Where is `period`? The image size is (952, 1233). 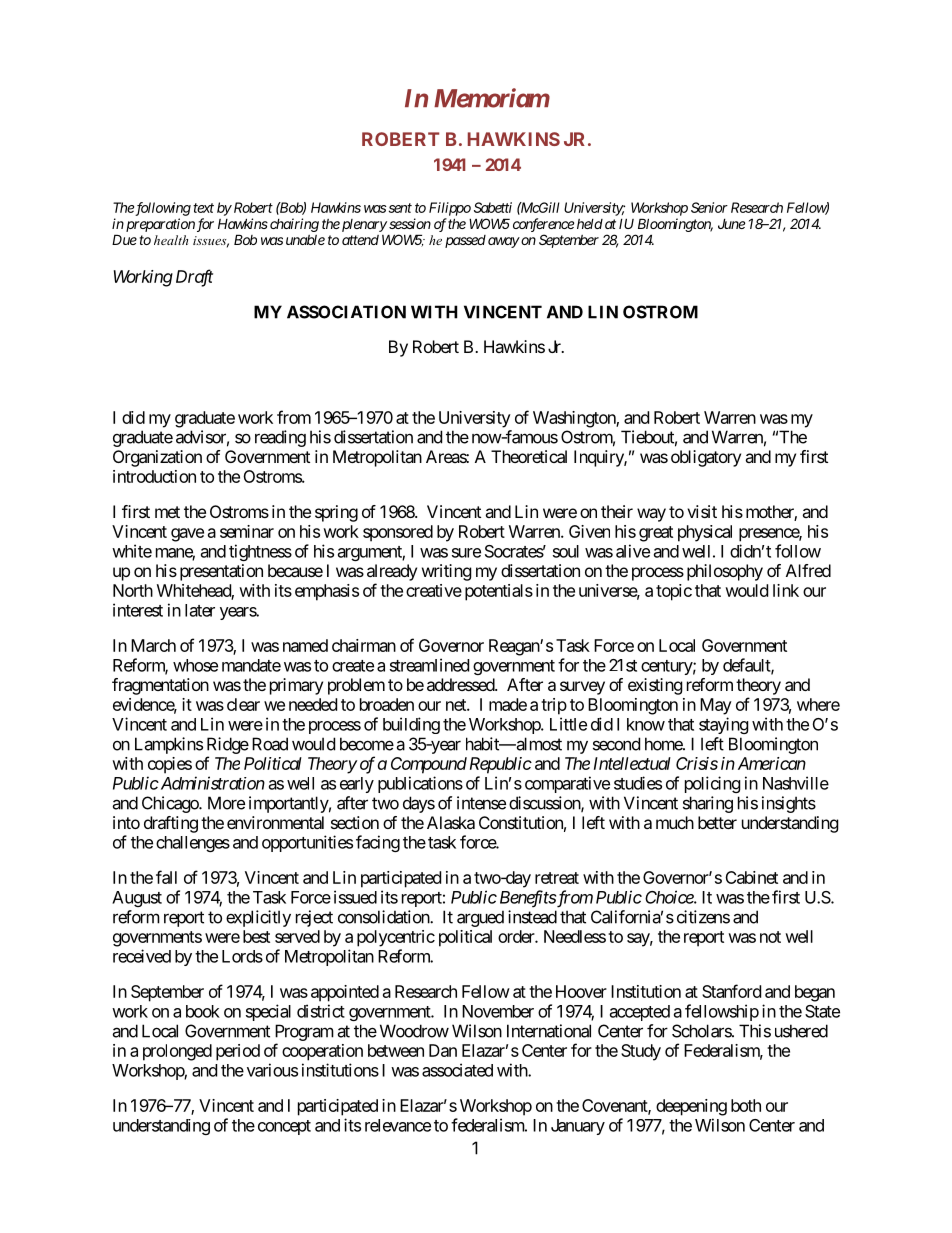 period is located at coordinates (238, 1052).
